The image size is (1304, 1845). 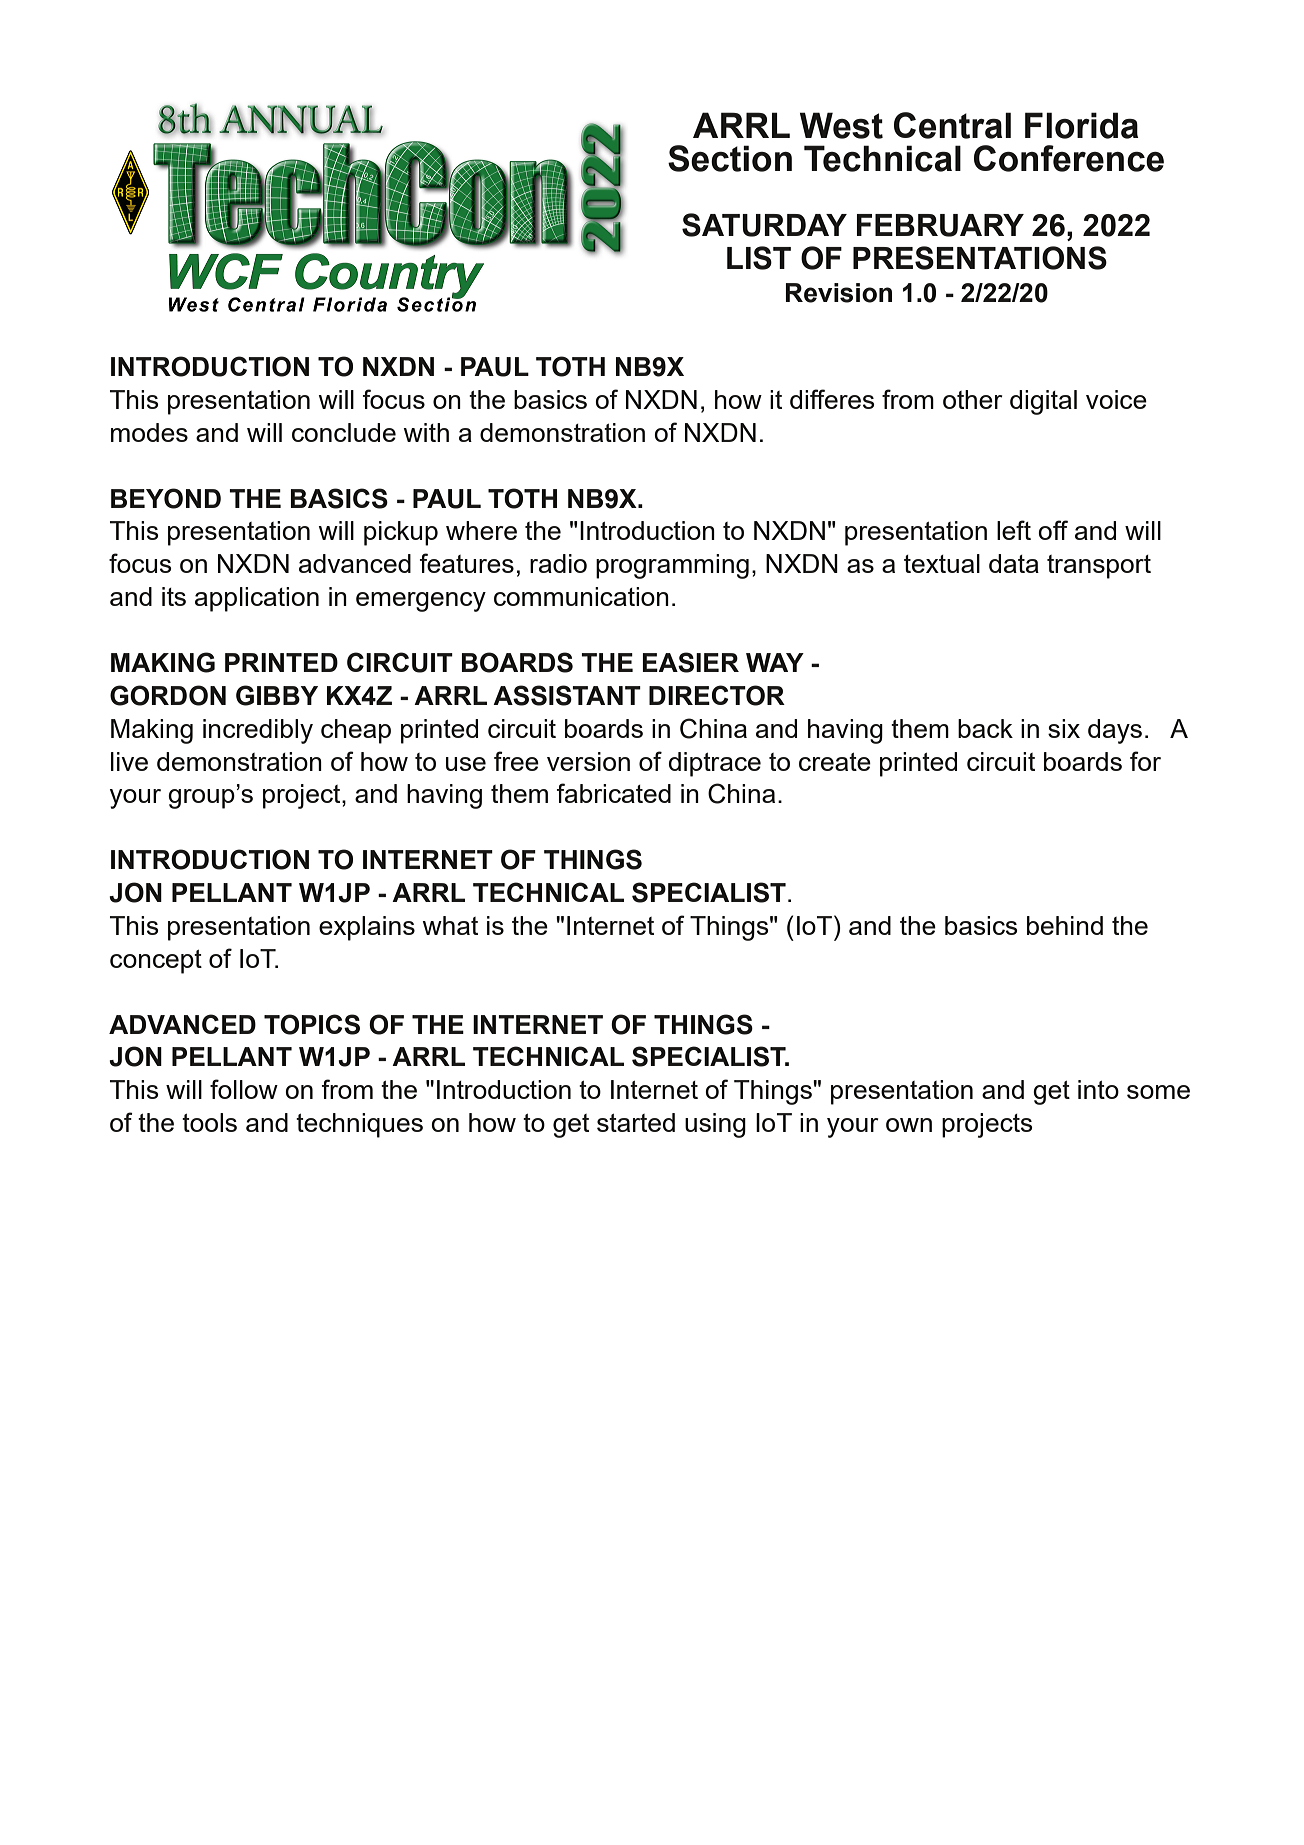 I want to click on follow, so click(x=244, y=1089).
